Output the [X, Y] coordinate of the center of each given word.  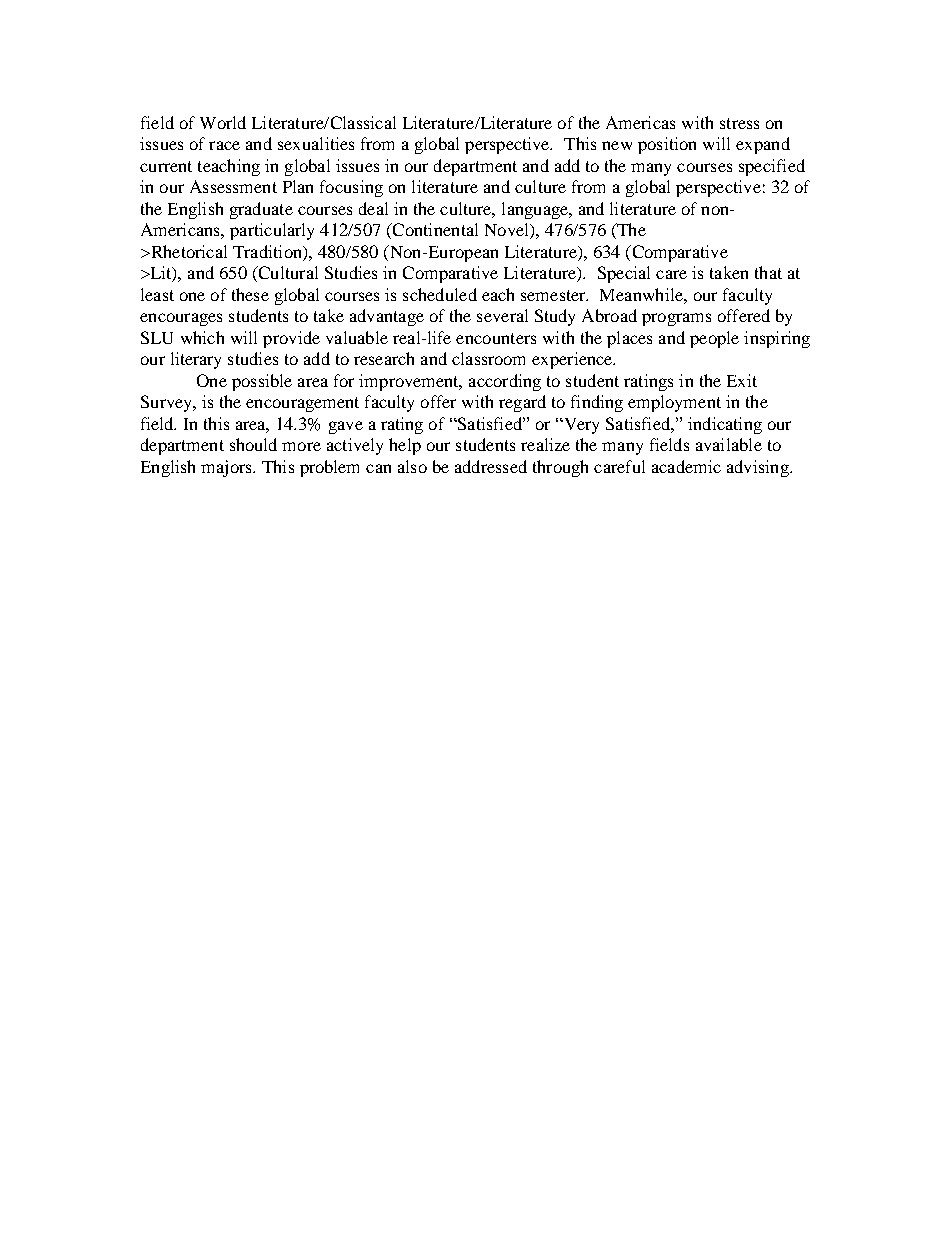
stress [739, 123]
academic [686, 466]
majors [227, 468]
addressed [491, 466]
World [223, 122]
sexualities [316, 143]
